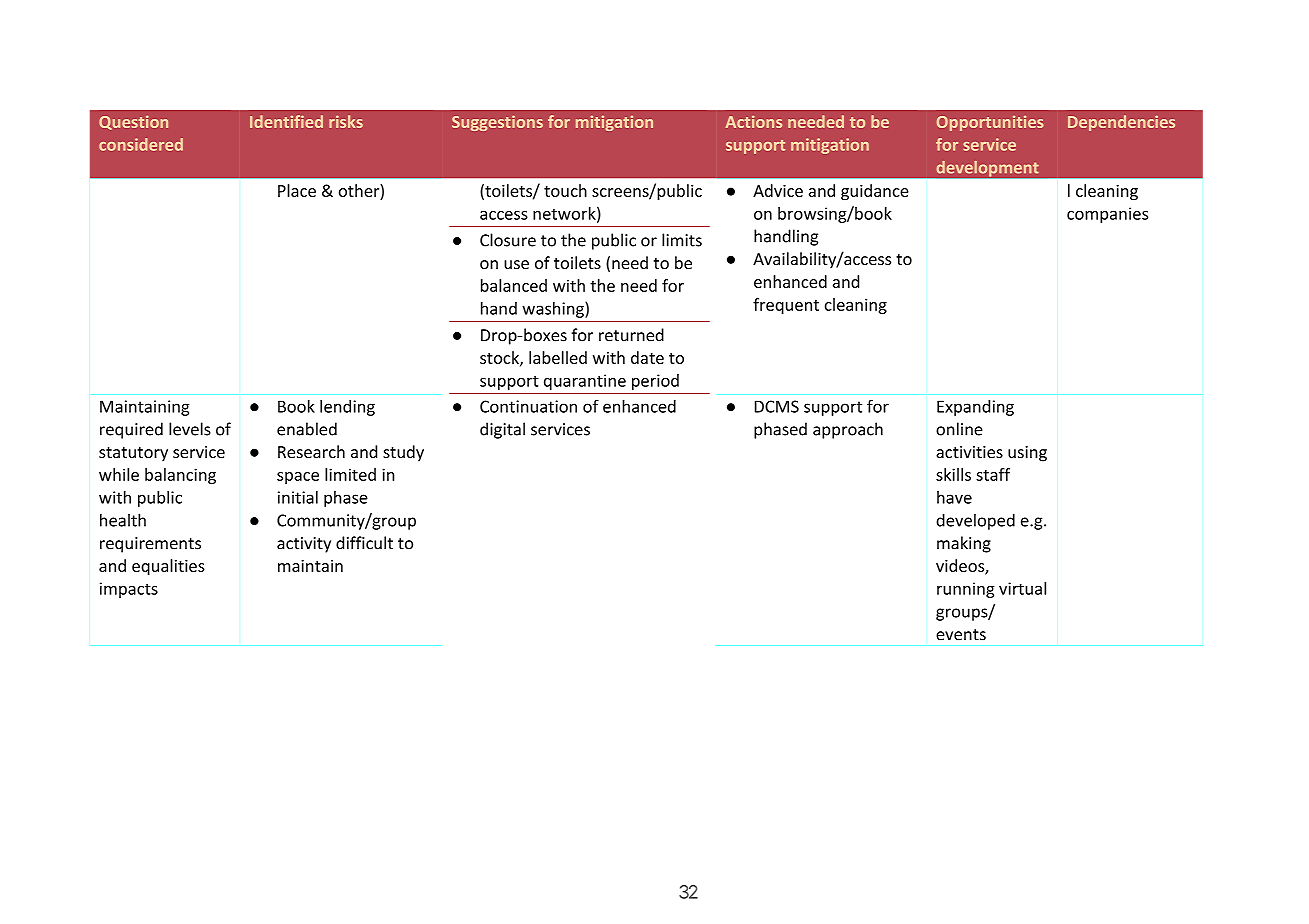 The width and height of the page is (1309, 924). Describe the element at coordinates (1027, 454) in the page. I see `using` at that location.
